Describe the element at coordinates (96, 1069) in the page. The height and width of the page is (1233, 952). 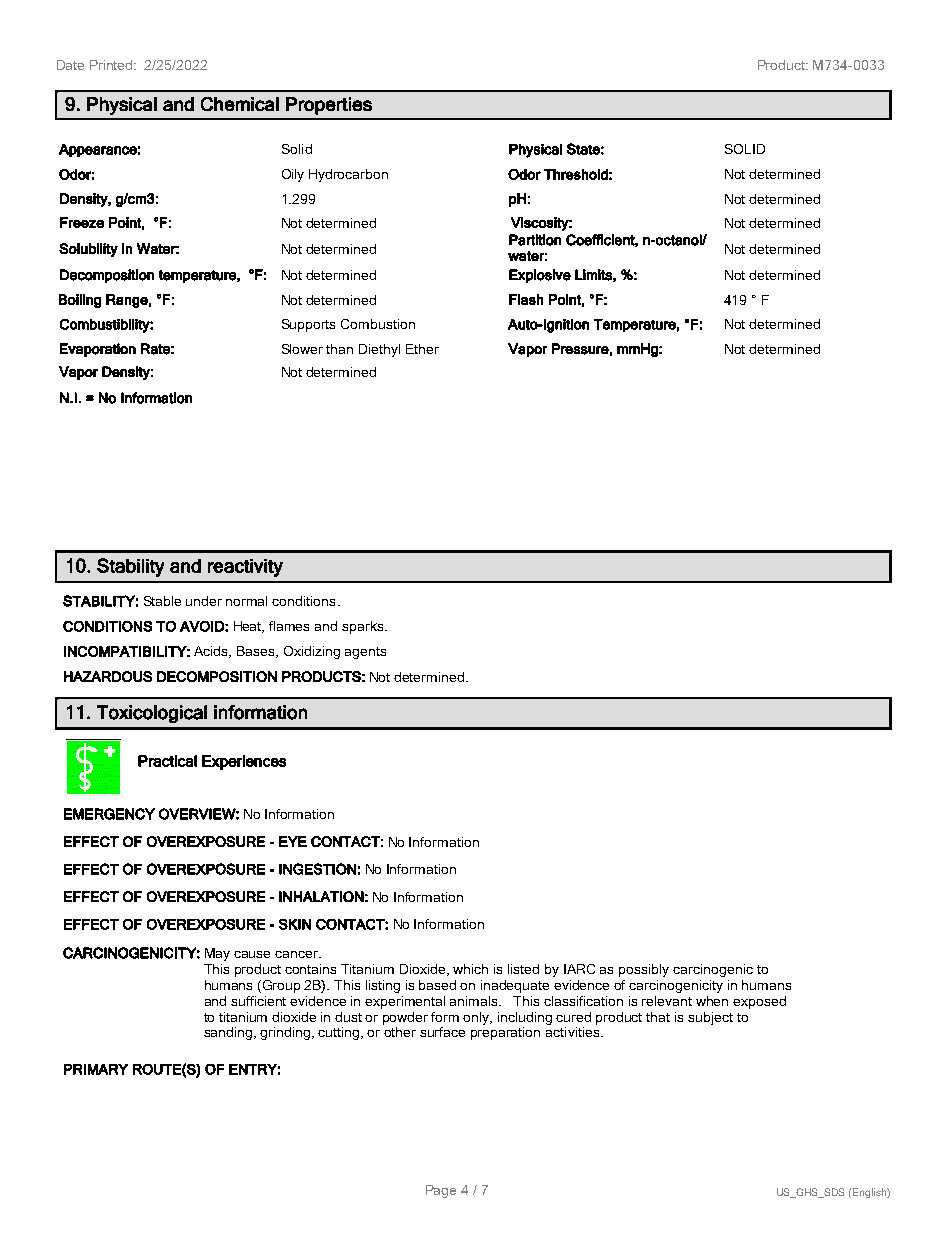
I see `PRIMARY` at that location.
